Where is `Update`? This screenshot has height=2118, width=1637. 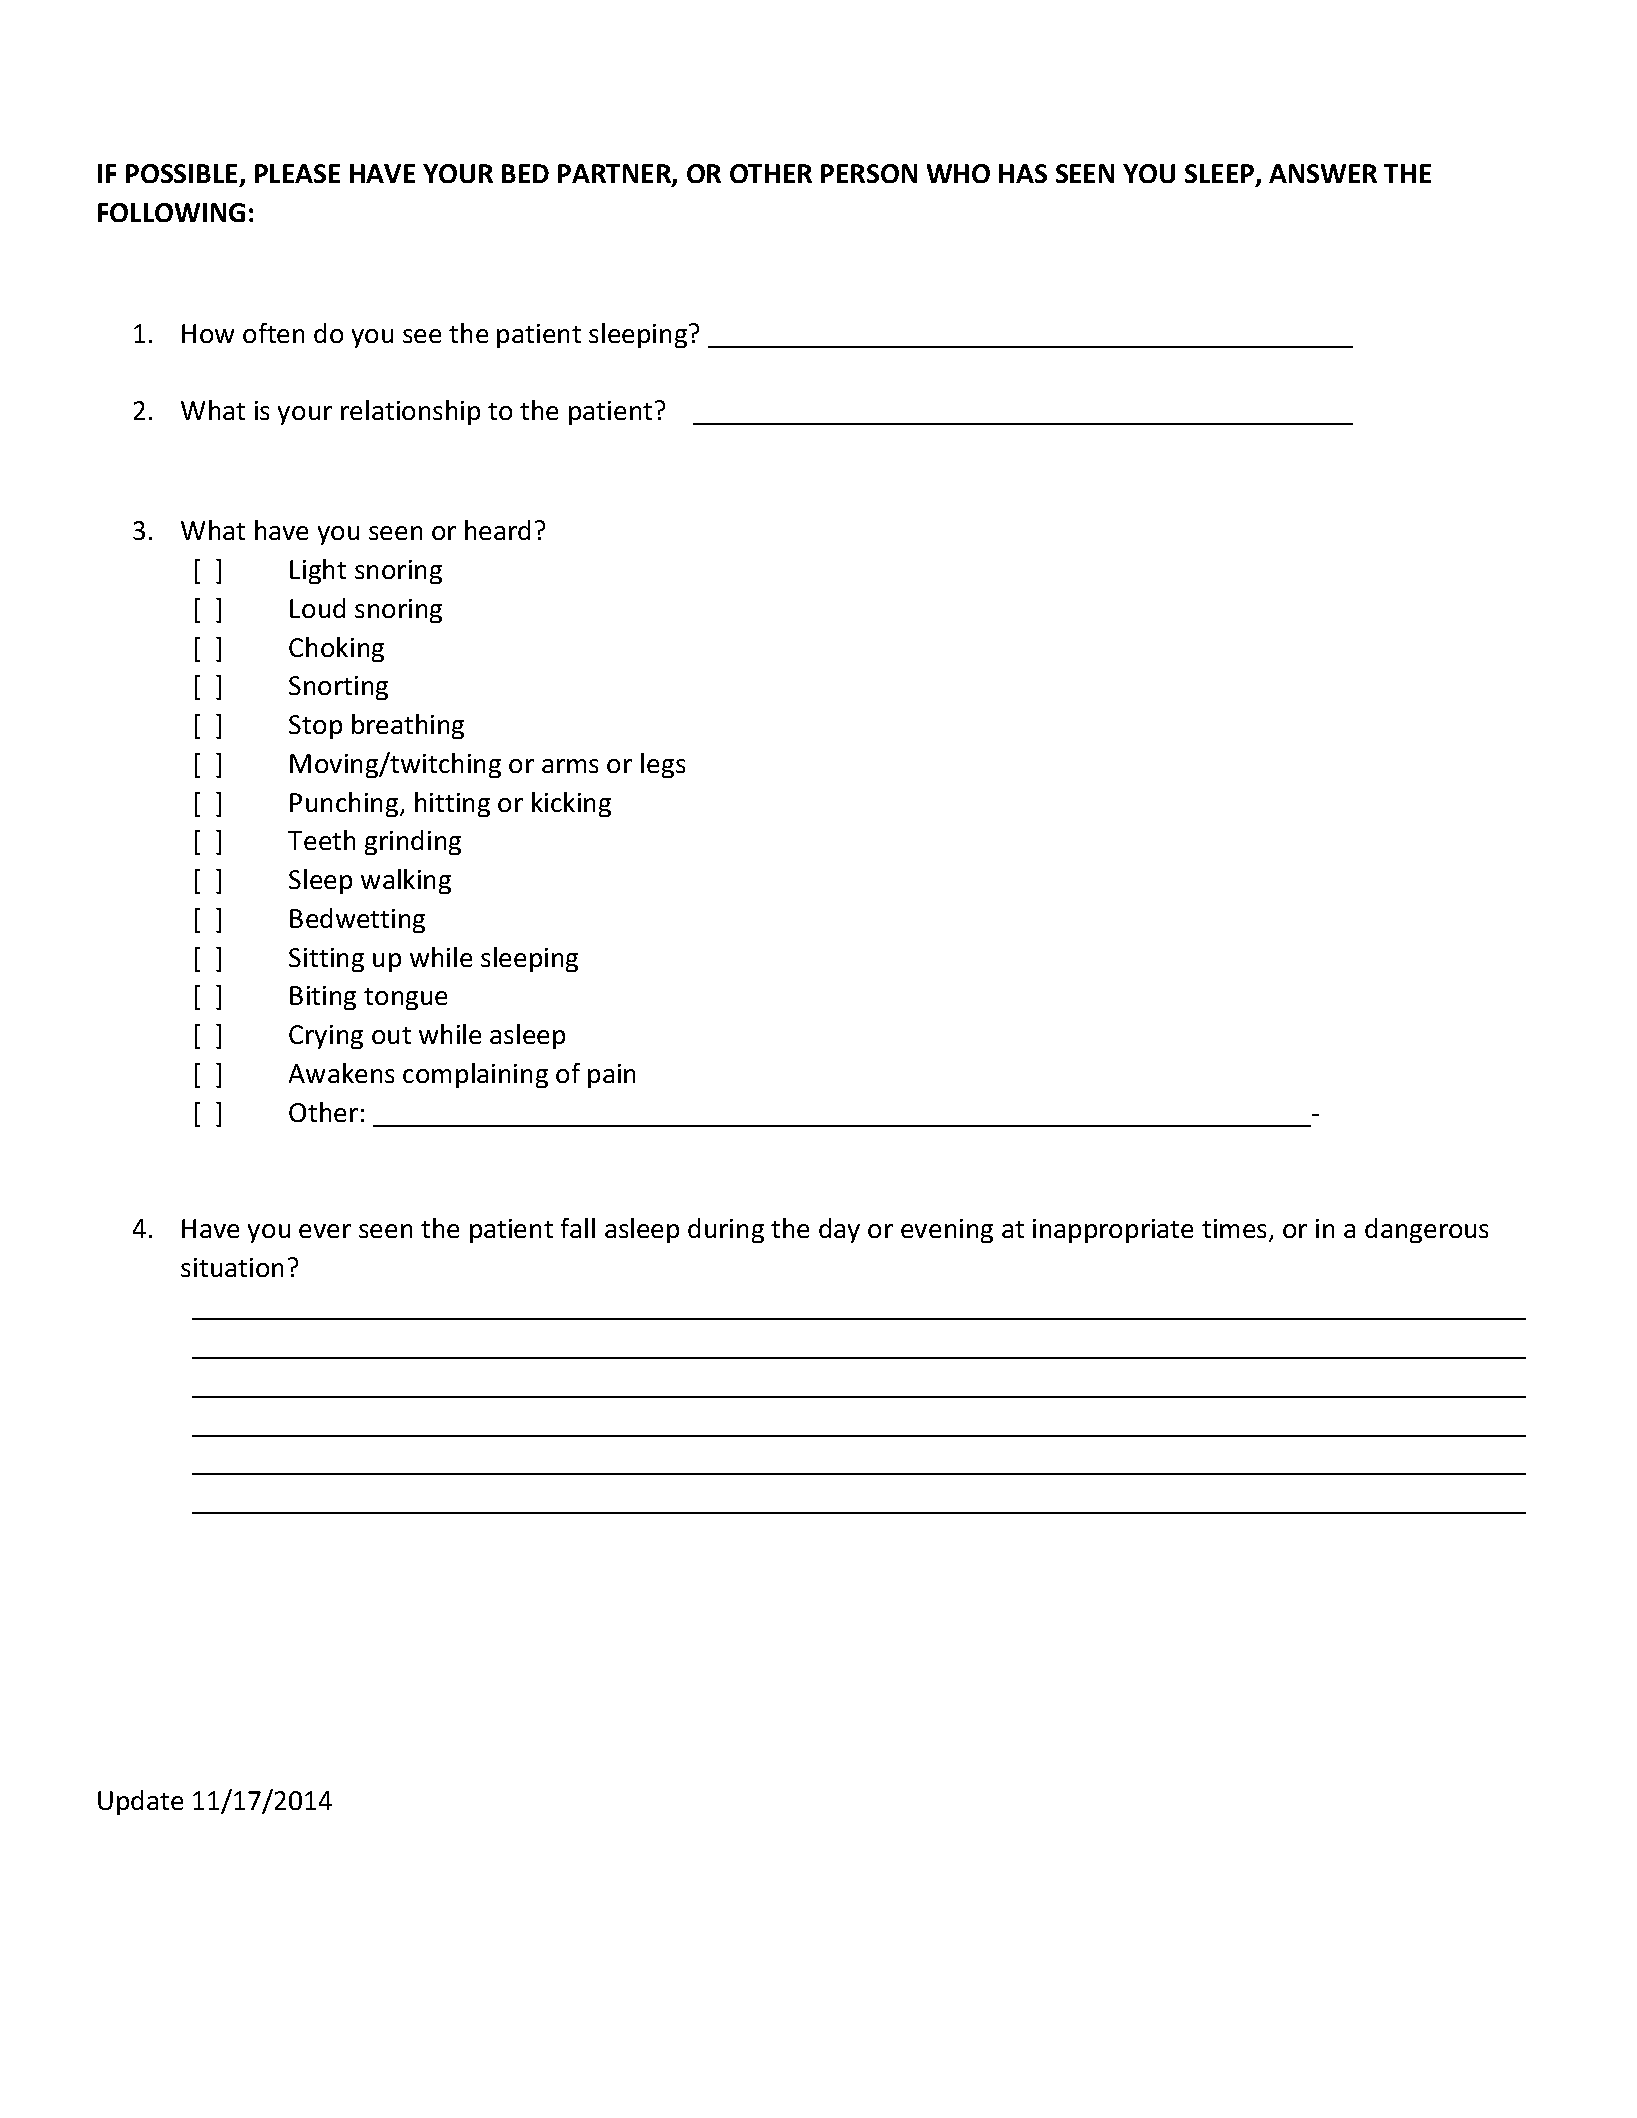
Update is located at coordinates (140, 1802).
